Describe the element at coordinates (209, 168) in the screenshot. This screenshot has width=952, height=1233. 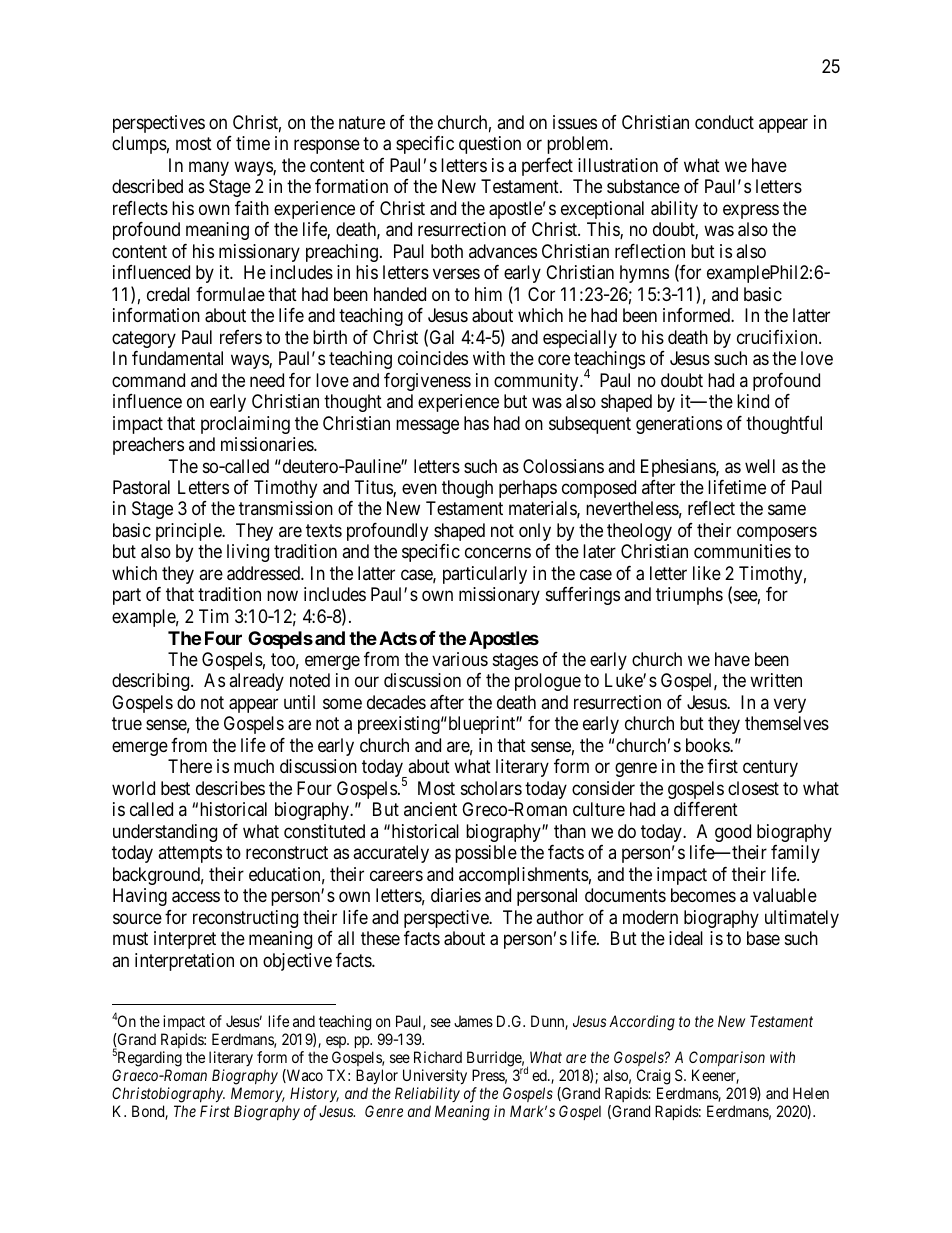
I see `many` at that location.
